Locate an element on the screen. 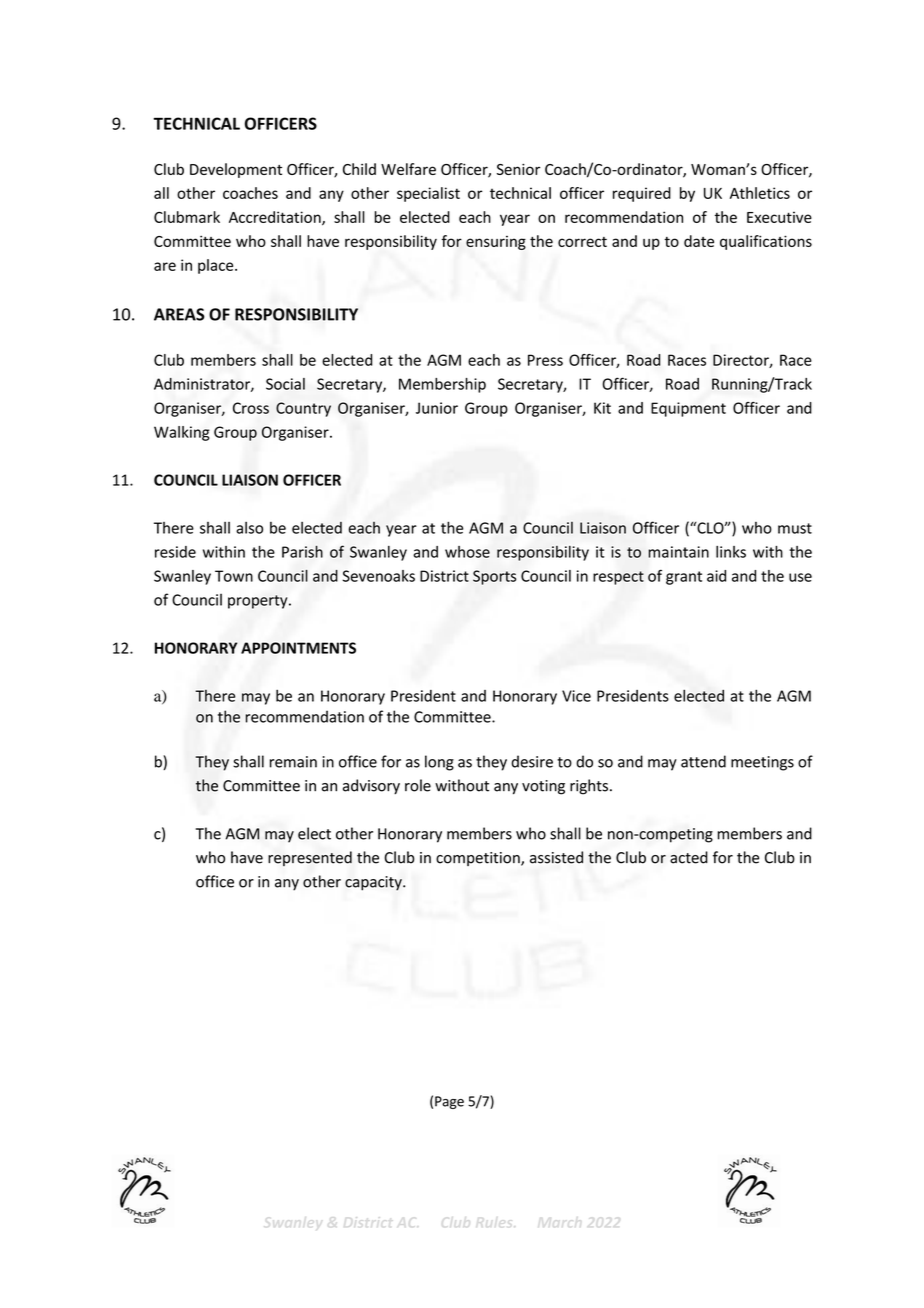  Page is located at coordinates (449, 1102).
